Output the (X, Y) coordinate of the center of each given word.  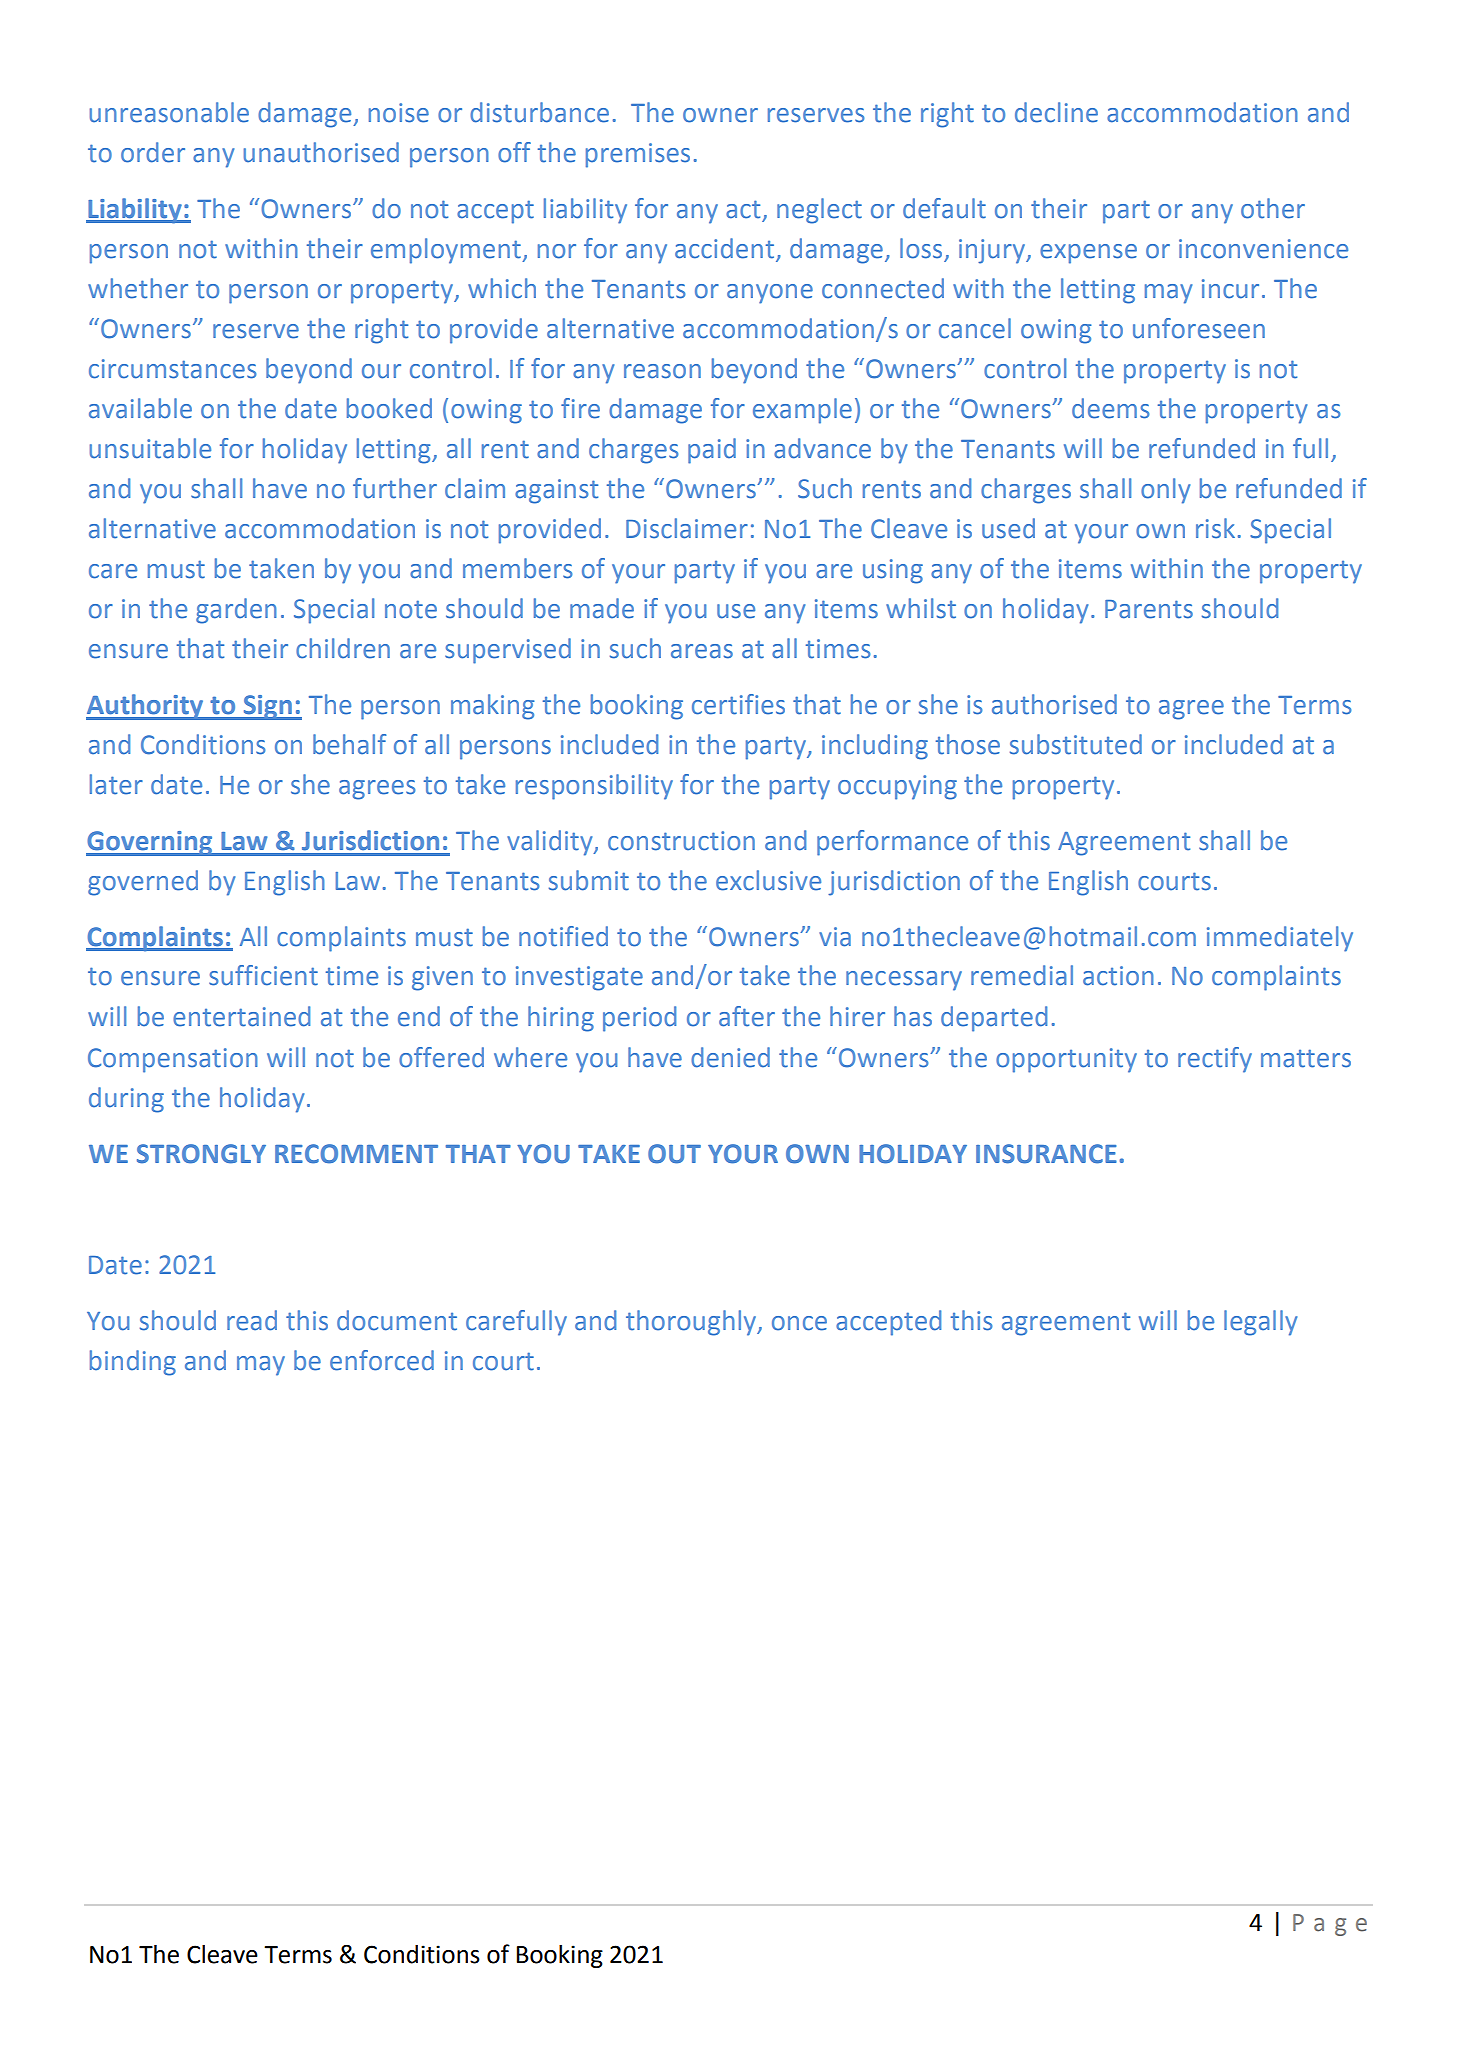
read (252, 1320)
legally (1260, 1323)
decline (1056, 112)
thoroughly (692, 1323)
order (153, 152)
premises (638, 155)
